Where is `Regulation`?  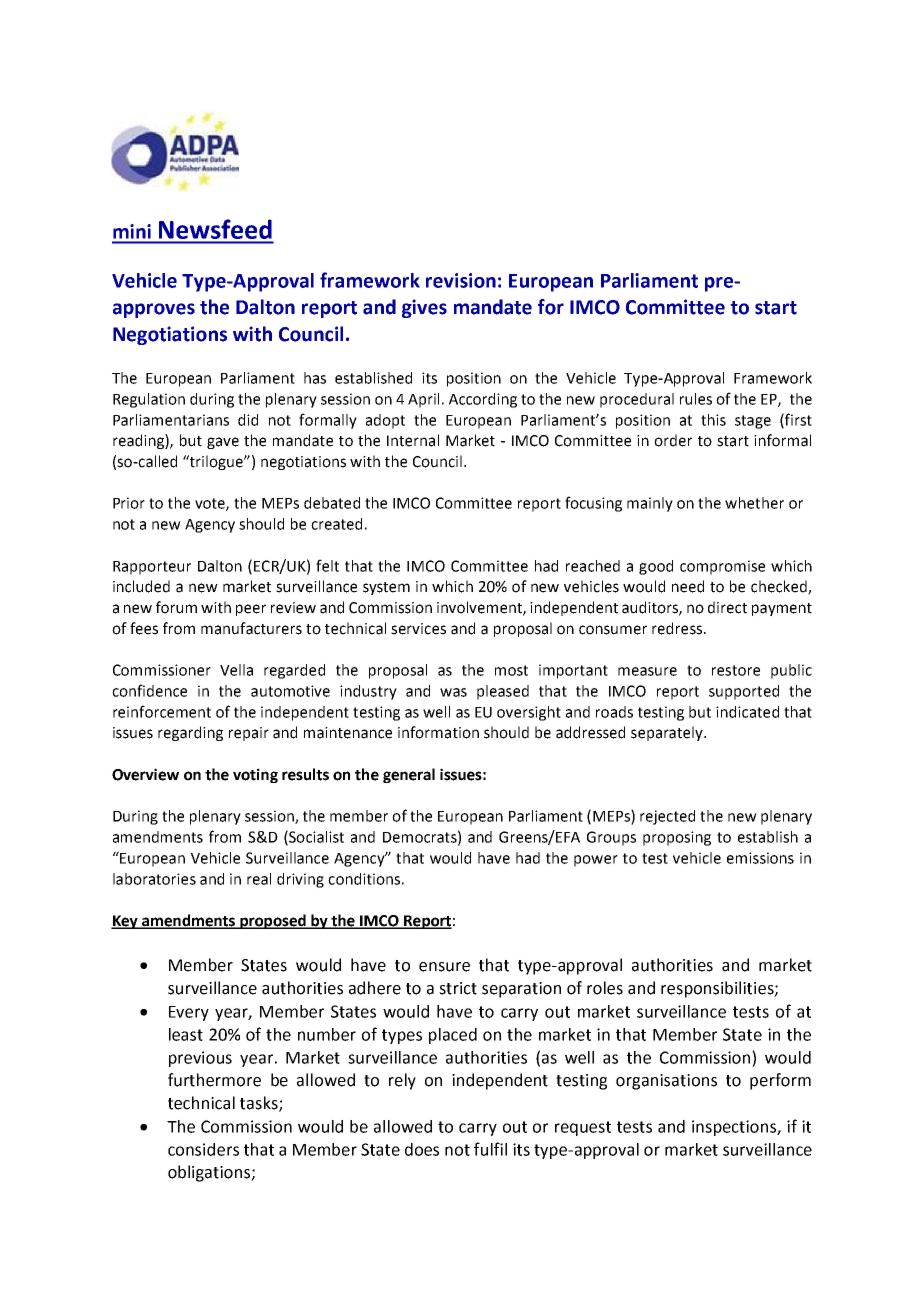 Regulation is located at coordinates (149, 400).
